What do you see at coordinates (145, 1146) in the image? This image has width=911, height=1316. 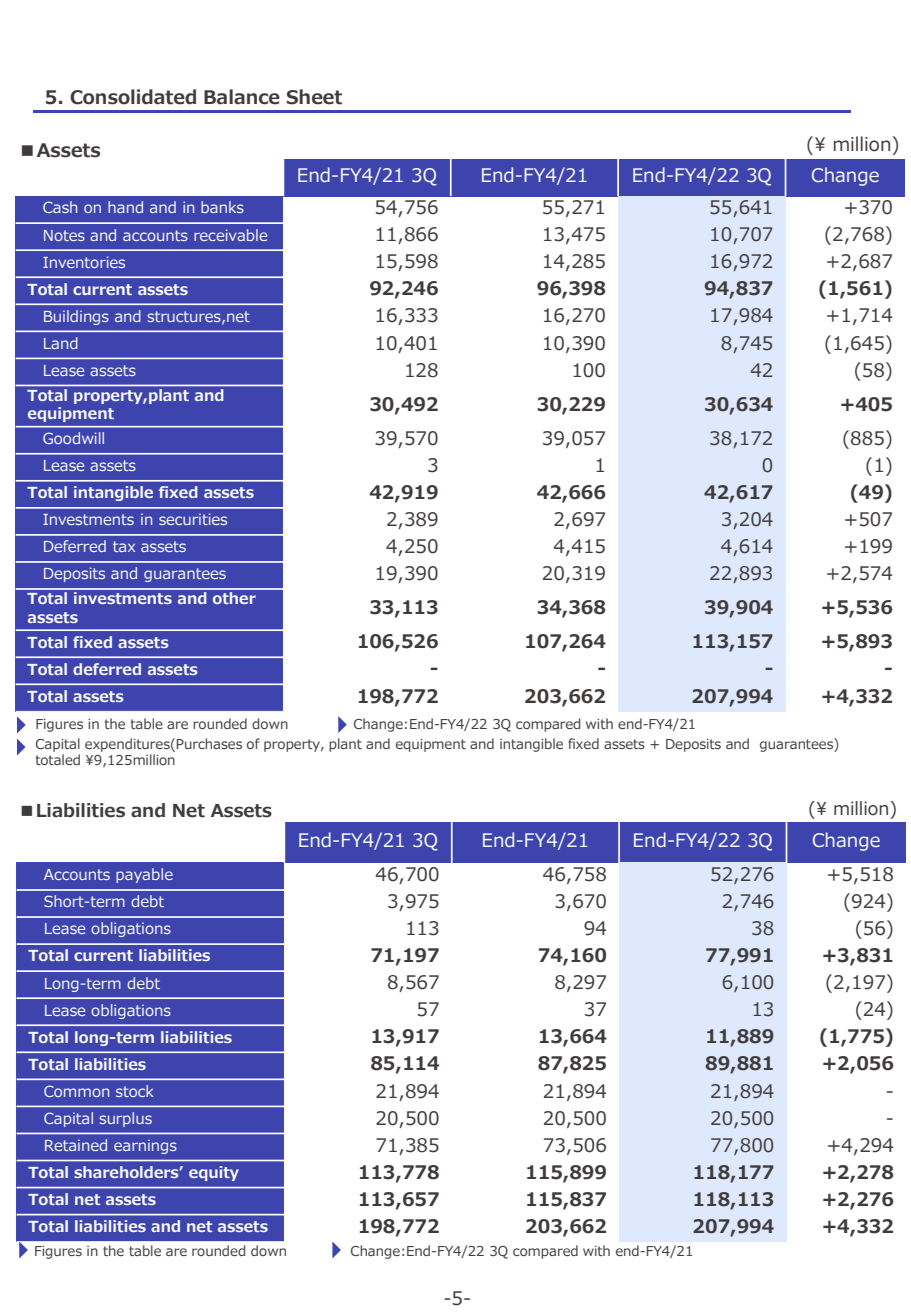 I see `earnings` at bounding box center [145, 1146].
